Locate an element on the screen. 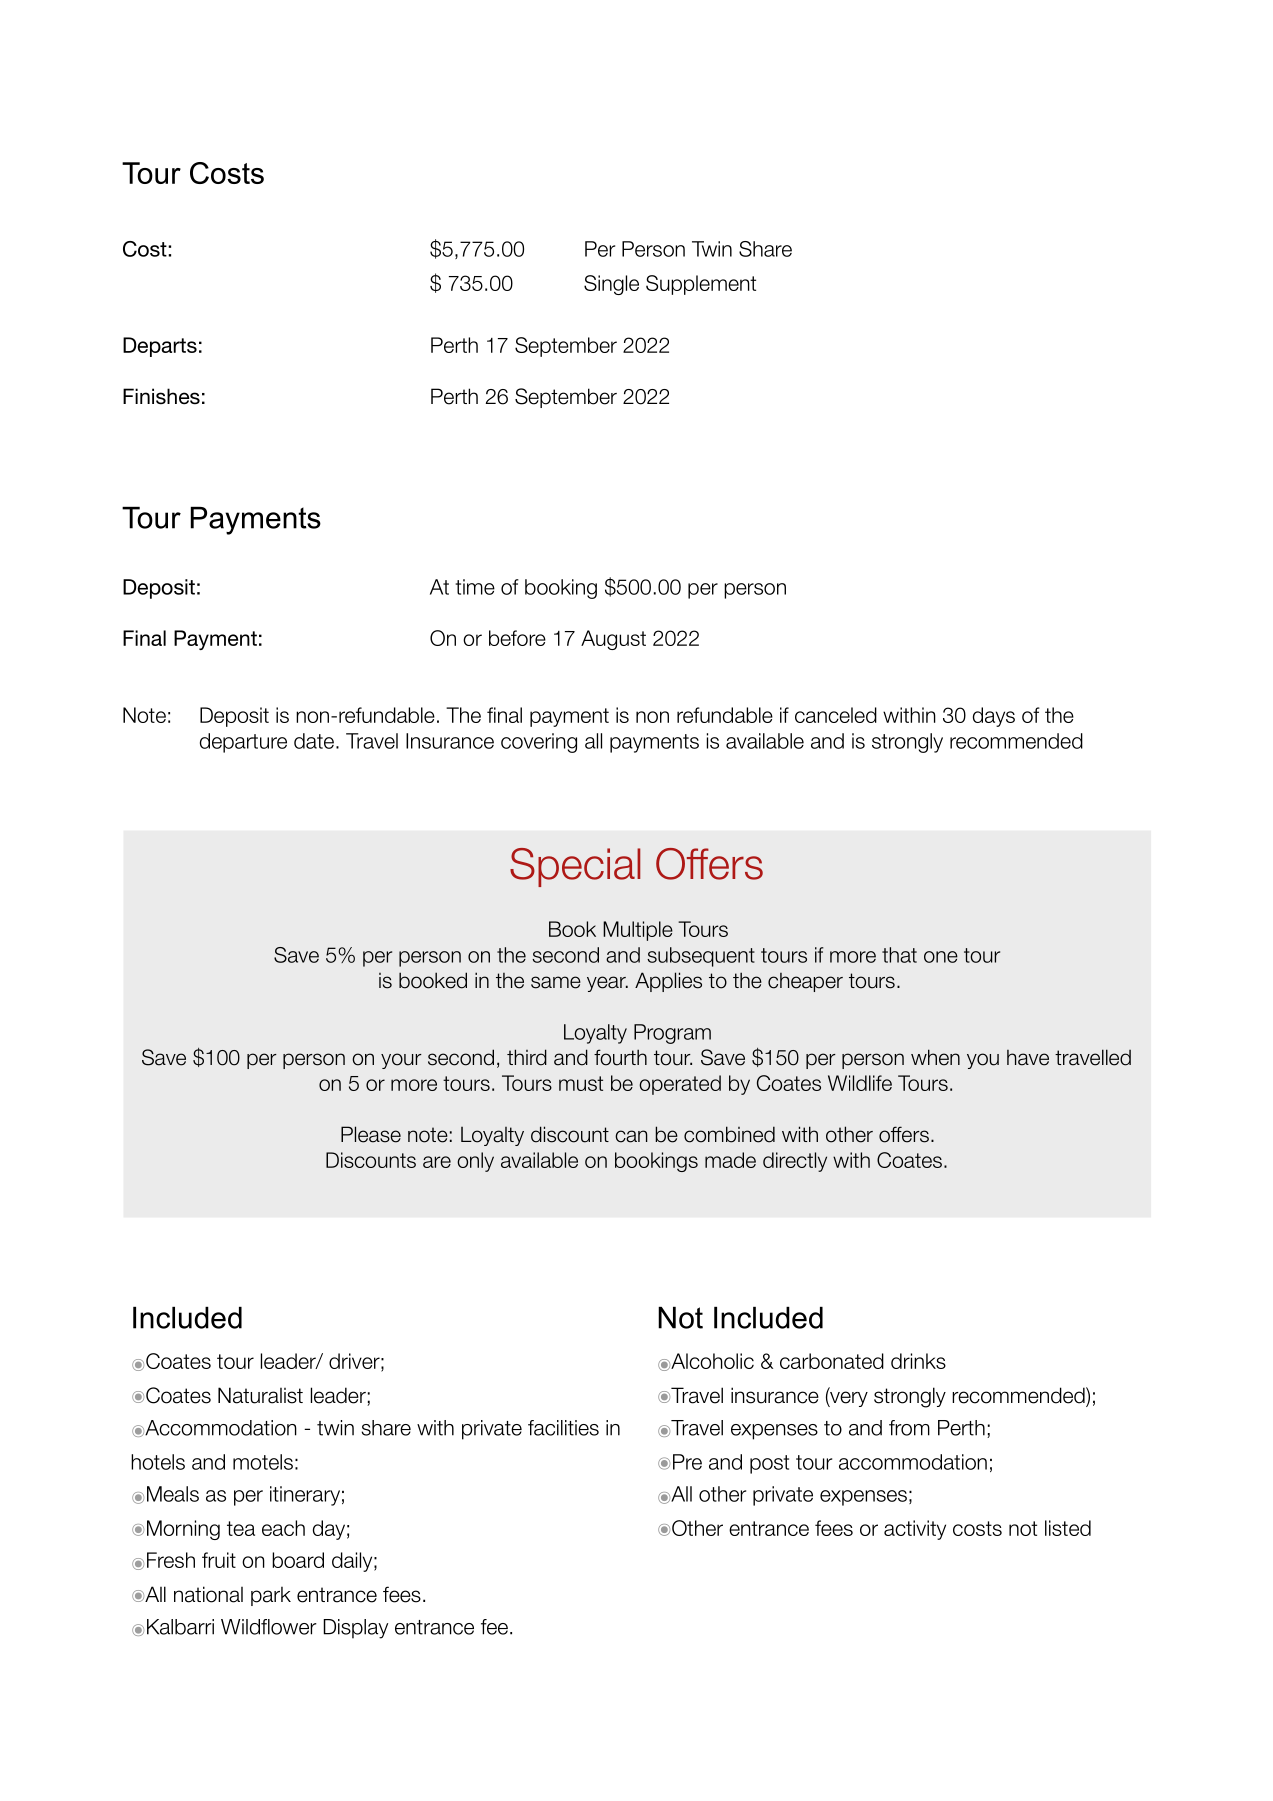  Supplement is located at coordinates (701, 285).
